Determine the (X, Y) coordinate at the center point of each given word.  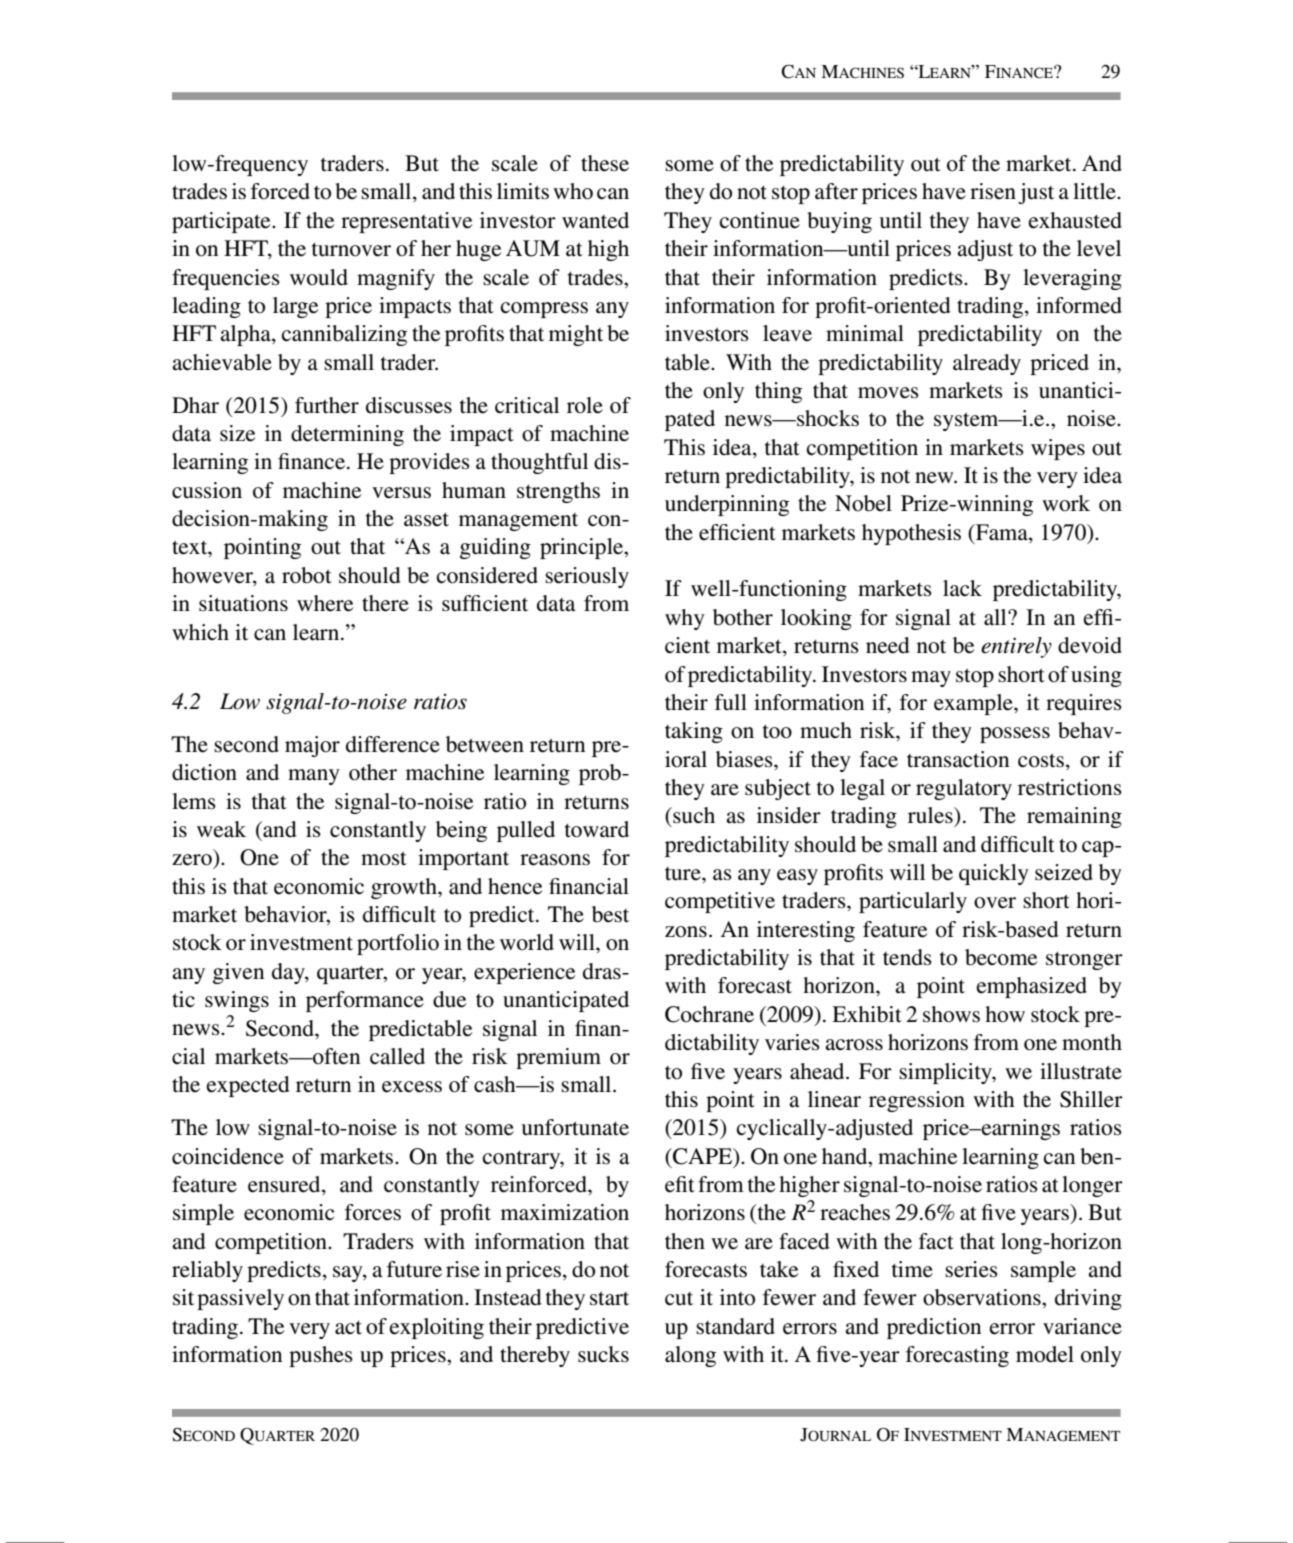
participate (222, 222)
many (314, 777)
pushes (321, 1356)
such (693, 815)
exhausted (1075, 220)
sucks (603, 1354)
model (1045, 1354)
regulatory (964, 789)
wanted (595, 220)
